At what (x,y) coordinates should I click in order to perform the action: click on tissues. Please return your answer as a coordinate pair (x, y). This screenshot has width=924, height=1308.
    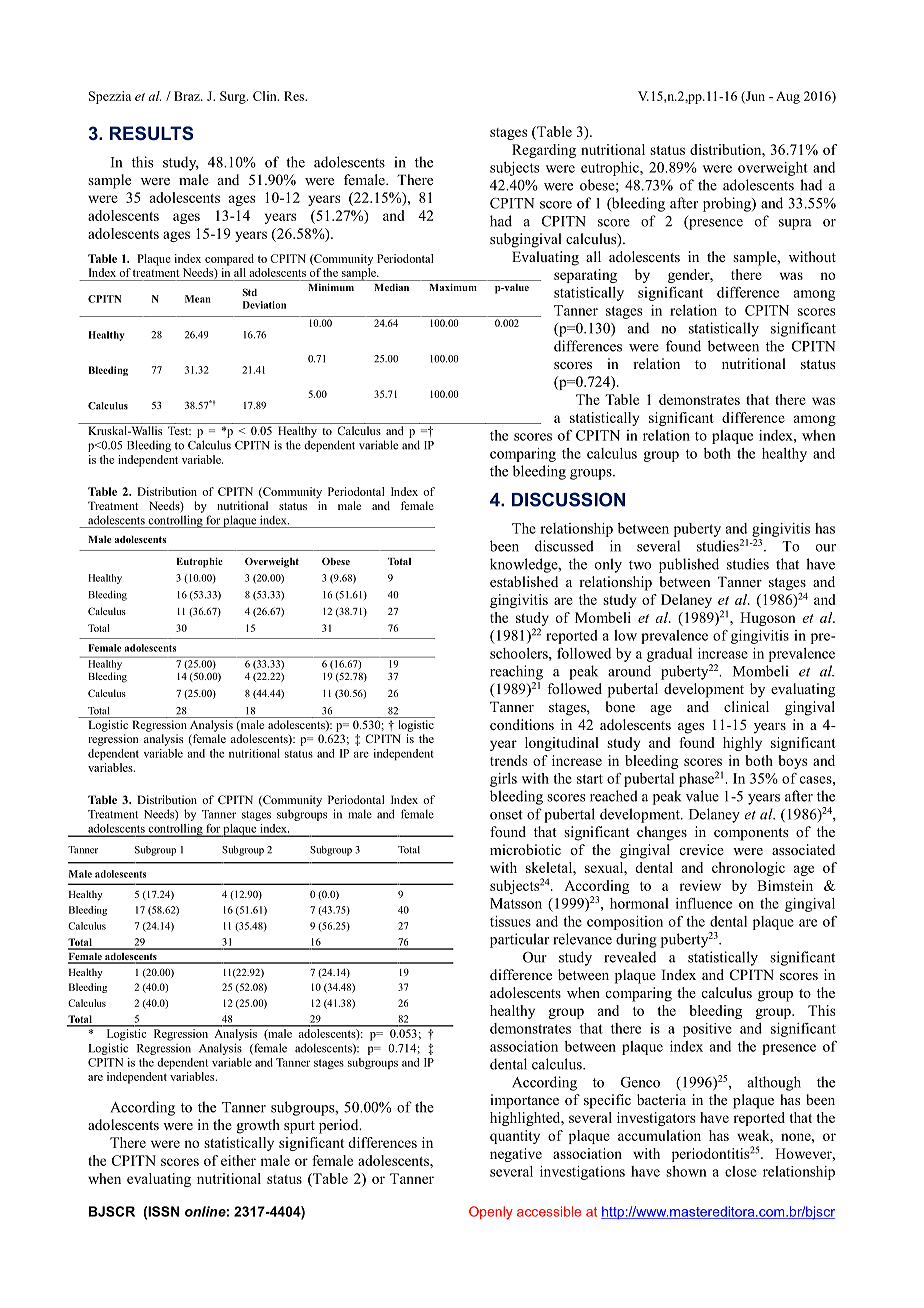
    Looking at the image, I should click on (510, 921).
